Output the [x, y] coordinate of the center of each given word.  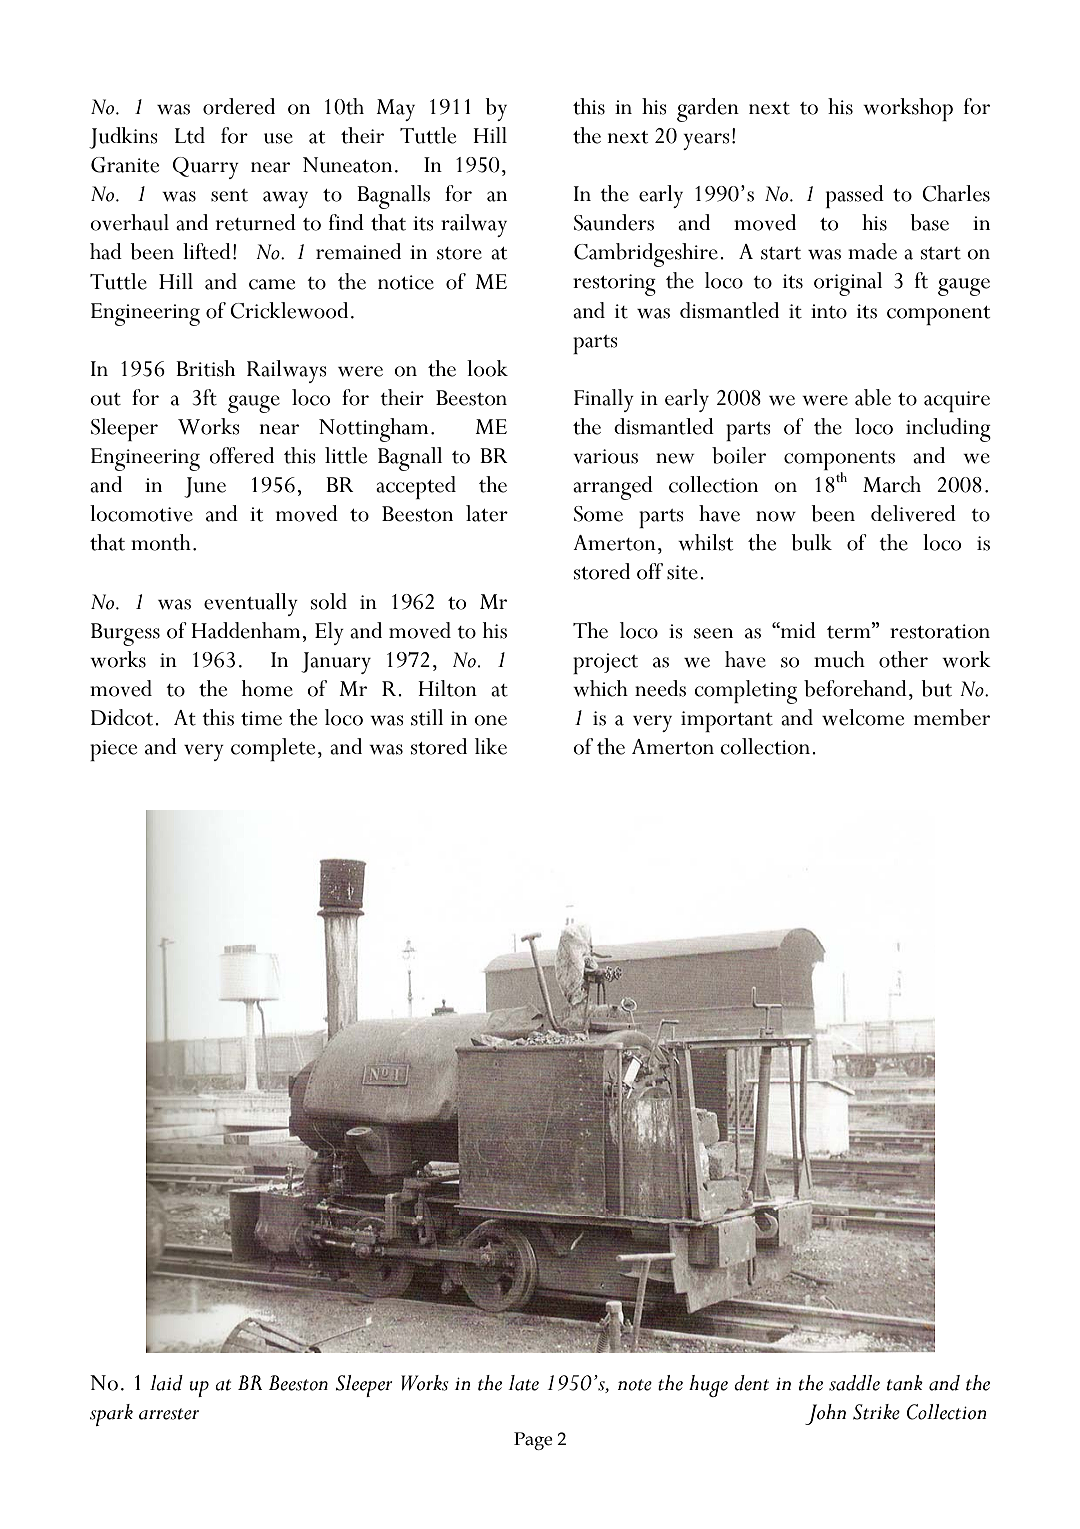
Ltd [190, 135]
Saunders [614, 222]
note [635, 1385]
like [491, 746]
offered [241, 455]
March [892, 484]
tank [905, 1383]
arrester [169, 1414]
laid [166, 1383]
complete [273, 749]
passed [855, 196]
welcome [863, 717]
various [605, 456]
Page [533, 1441]
